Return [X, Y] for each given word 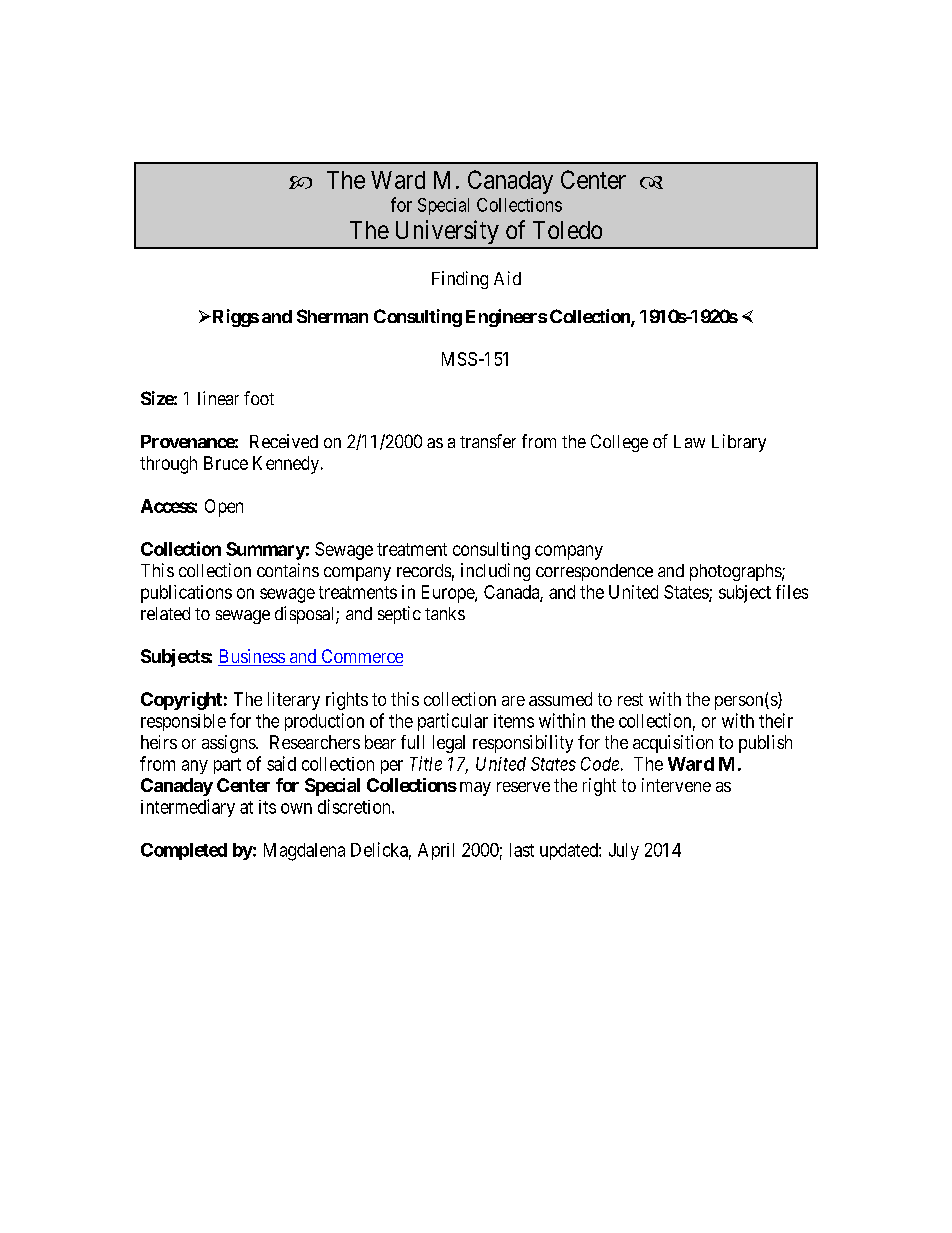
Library [739, 443]
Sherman [332, 316]
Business [252, 657]
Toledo [567, 230]
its [267, 807]
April [436, 851]
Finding [460, 280]
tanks [445, 613]
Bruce [226, 463]
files [792, 592]
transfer [488, 441]
